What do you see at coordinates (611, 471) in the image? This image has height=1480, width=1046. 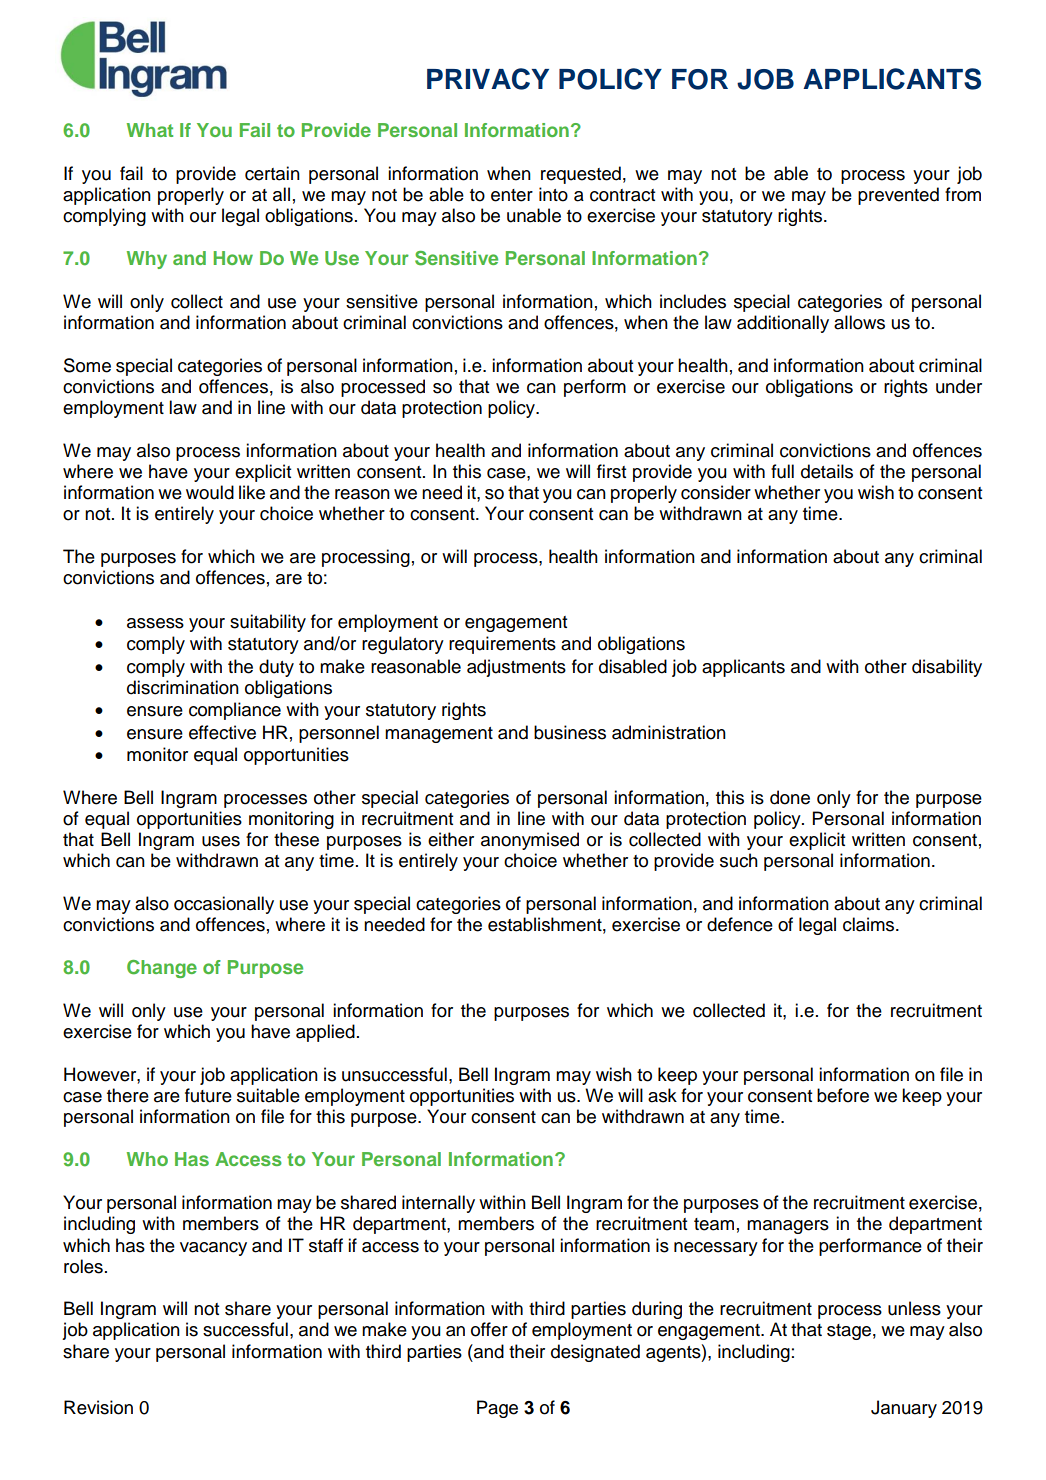 I see `first` at bounding box center [611, 471].
